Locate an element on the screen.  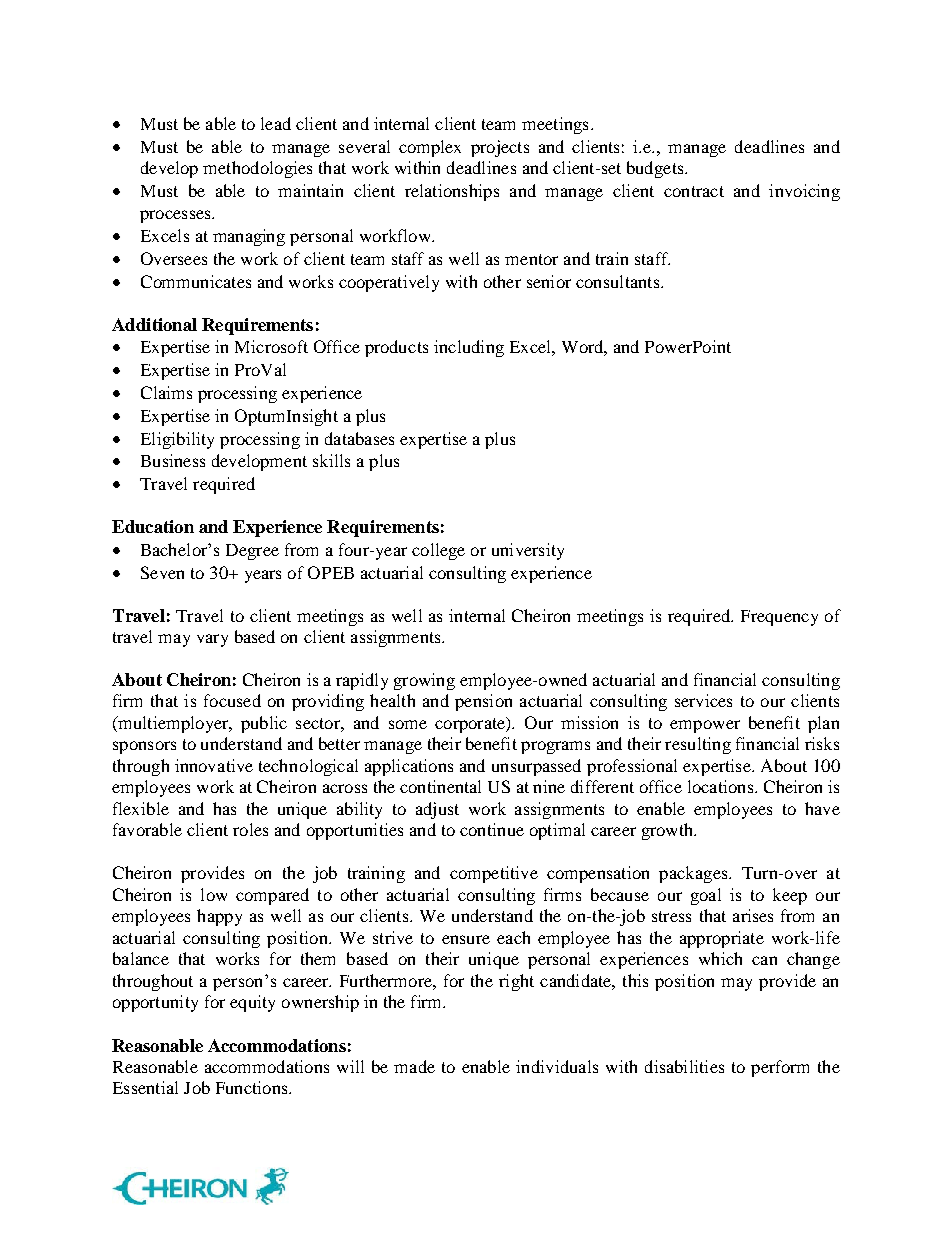
methodologies is located at coordinates (257, 169).
